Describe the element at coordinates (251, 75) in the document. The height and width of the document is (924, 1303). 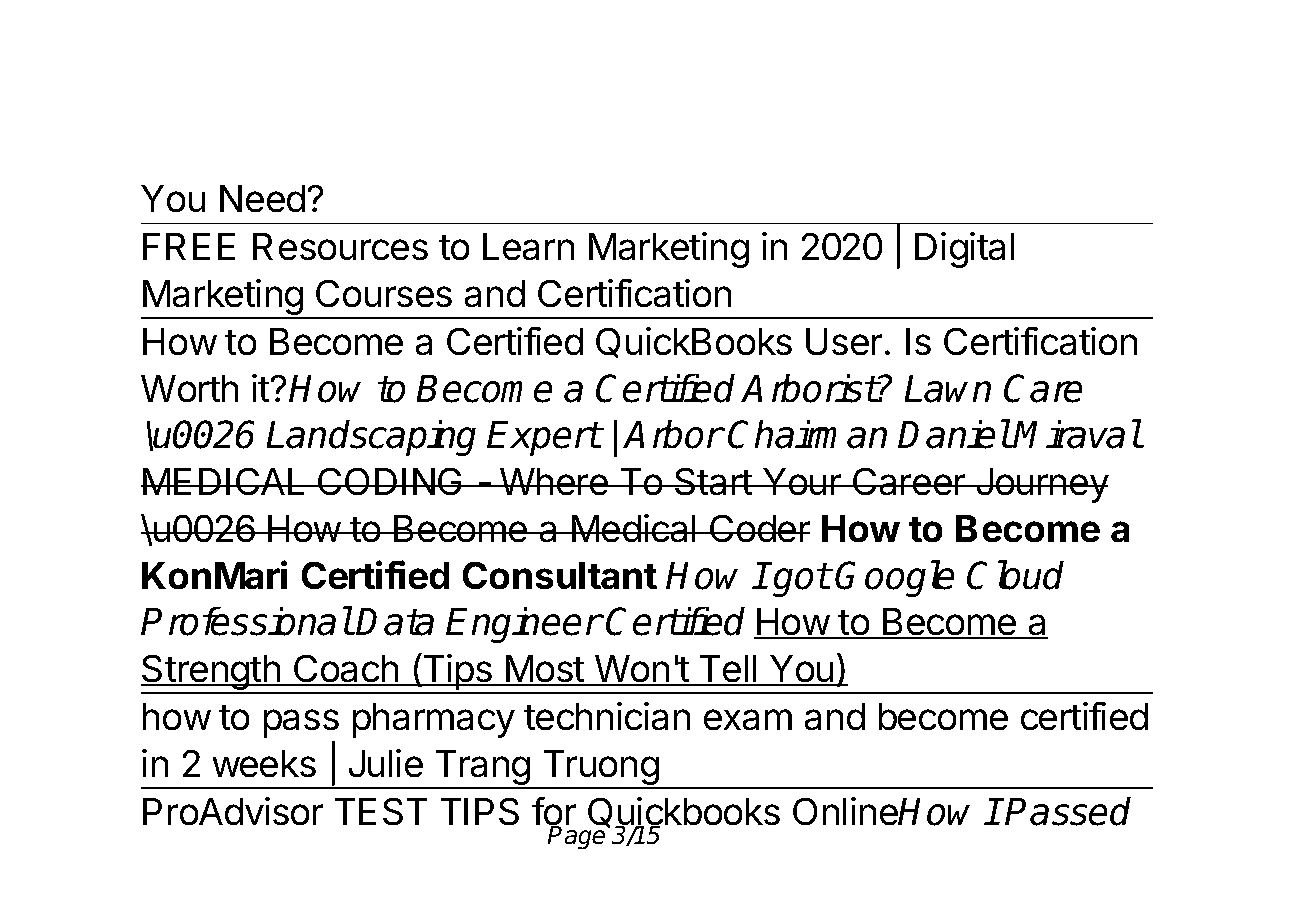
I see `Download` at that location.
